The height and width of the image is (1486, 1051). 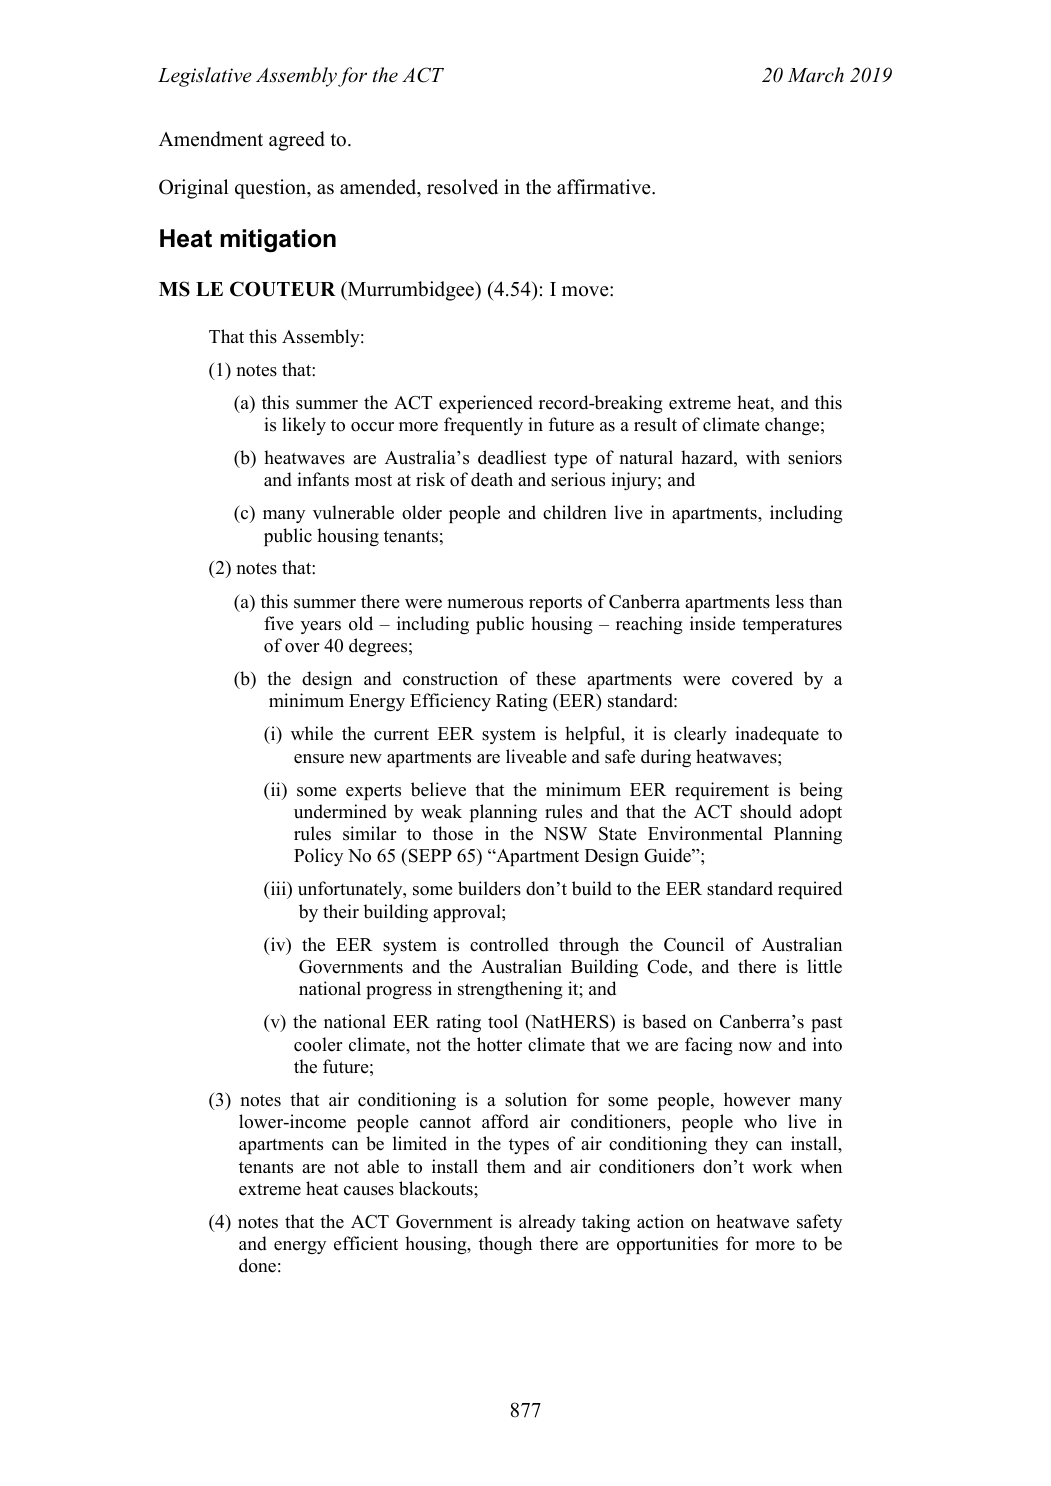 I want to click on five, so click(x=278, y=623).
